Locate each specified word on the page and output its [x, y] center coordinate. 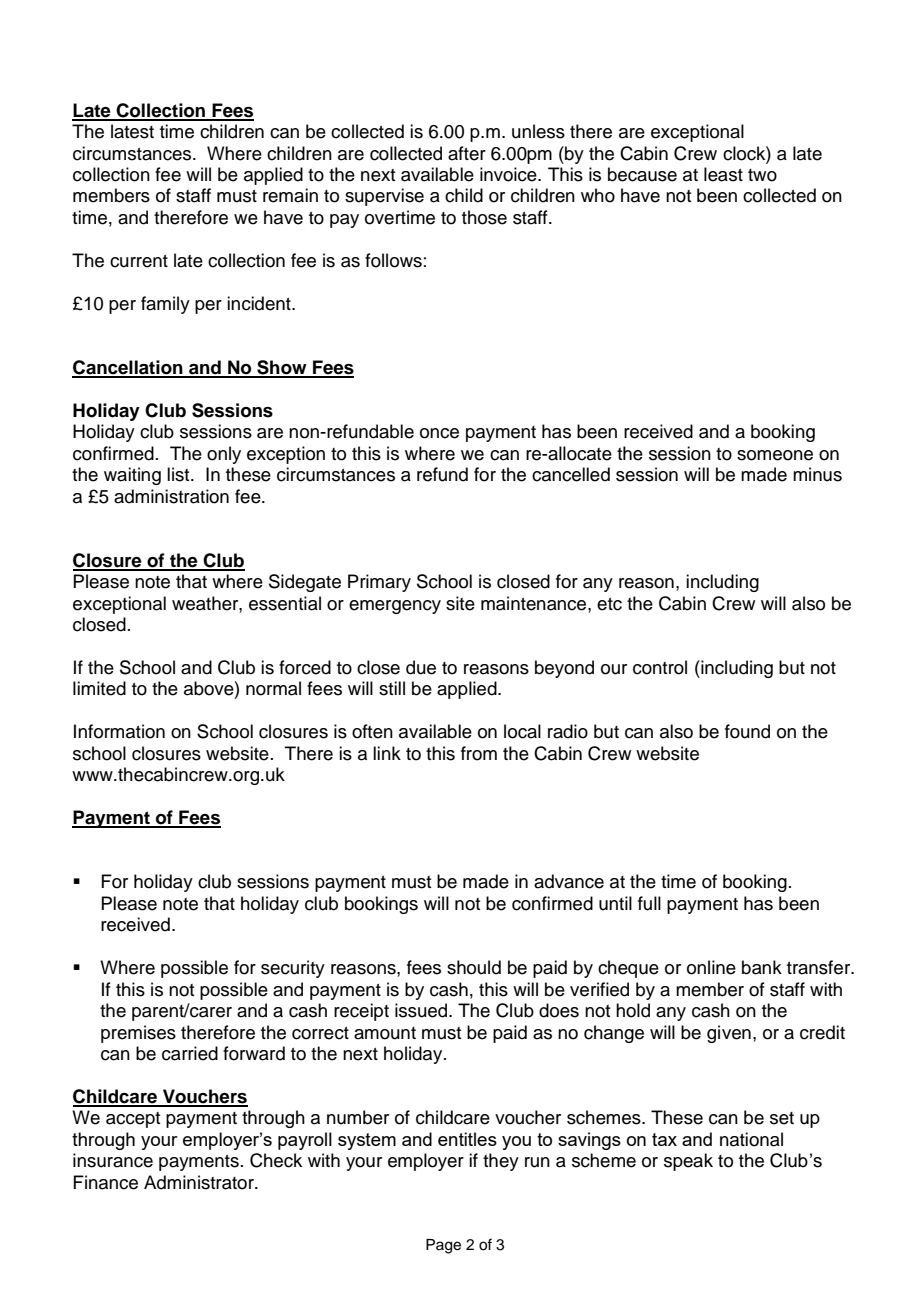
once [439, 433]
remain [290, 195]
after [467, 153]
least [723, 174]
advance [569, 881]
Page [443, 1246]
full [649, 903]
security [293, 969]
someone [775, 455]
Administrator [200, 1182]
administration [171, 496]
